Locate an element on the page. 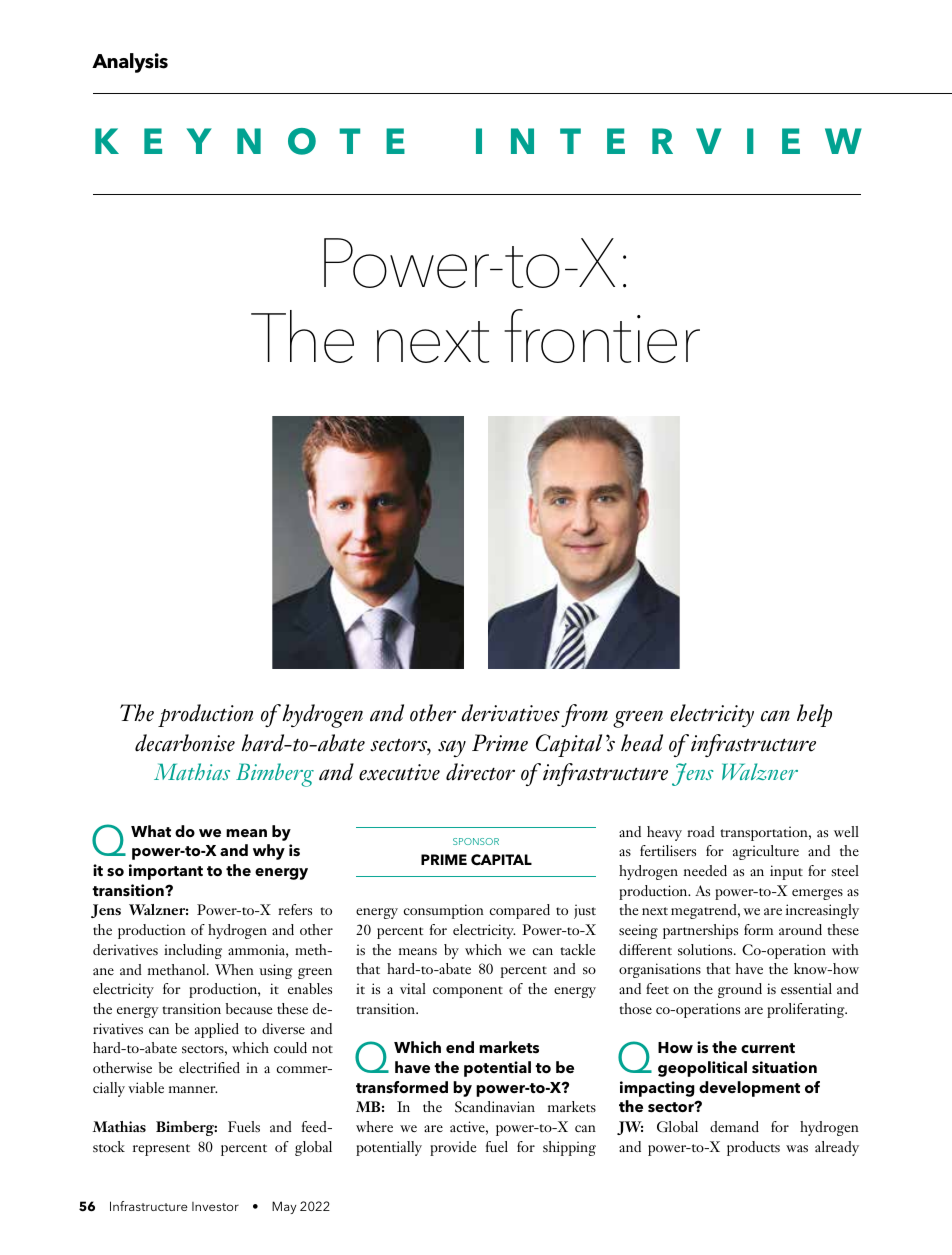 The image size is (952, 1255). provide is located at coordinates (453, 1148).
